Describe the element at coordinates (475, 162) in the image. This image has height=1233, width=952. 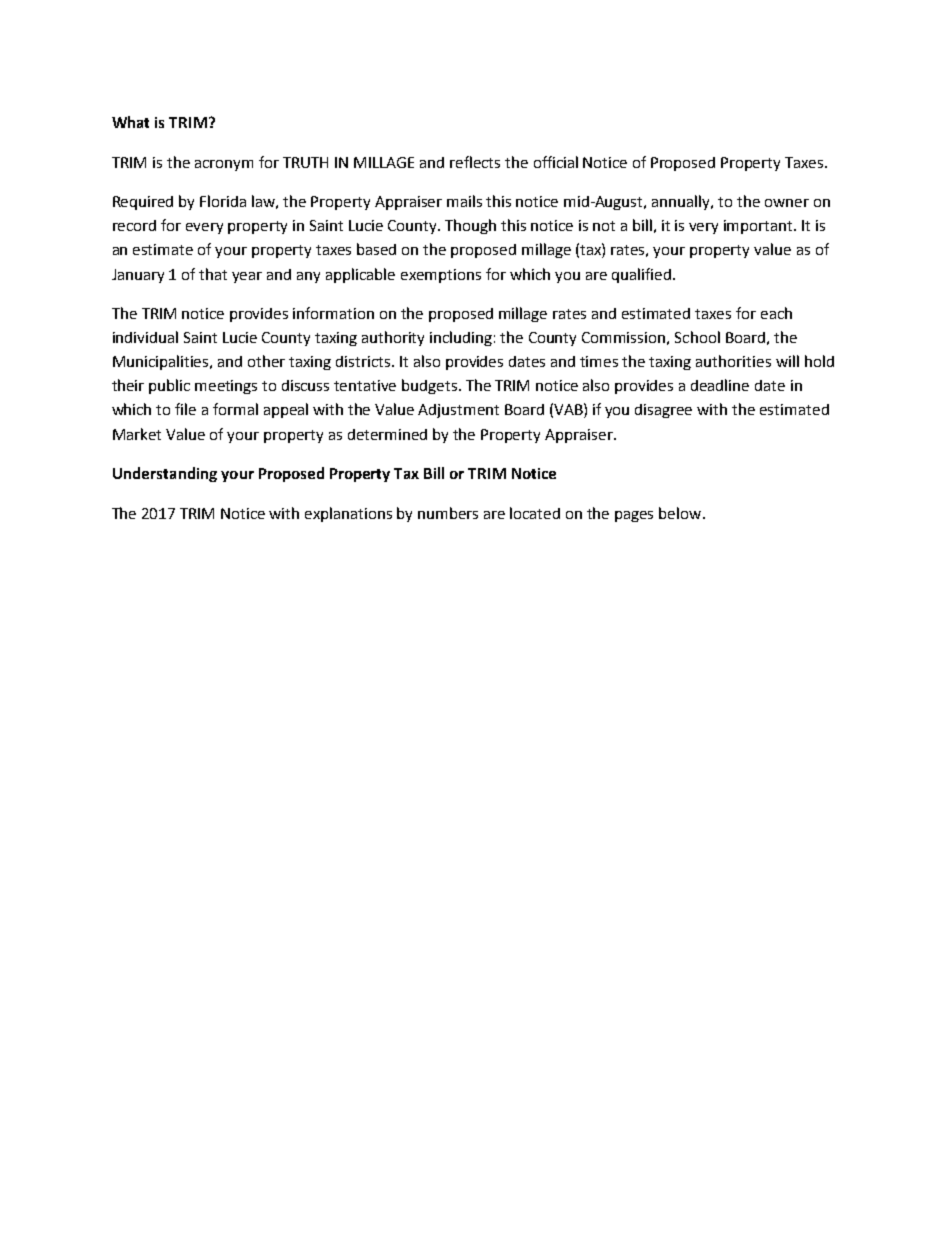
I see `reflects` at that location.
